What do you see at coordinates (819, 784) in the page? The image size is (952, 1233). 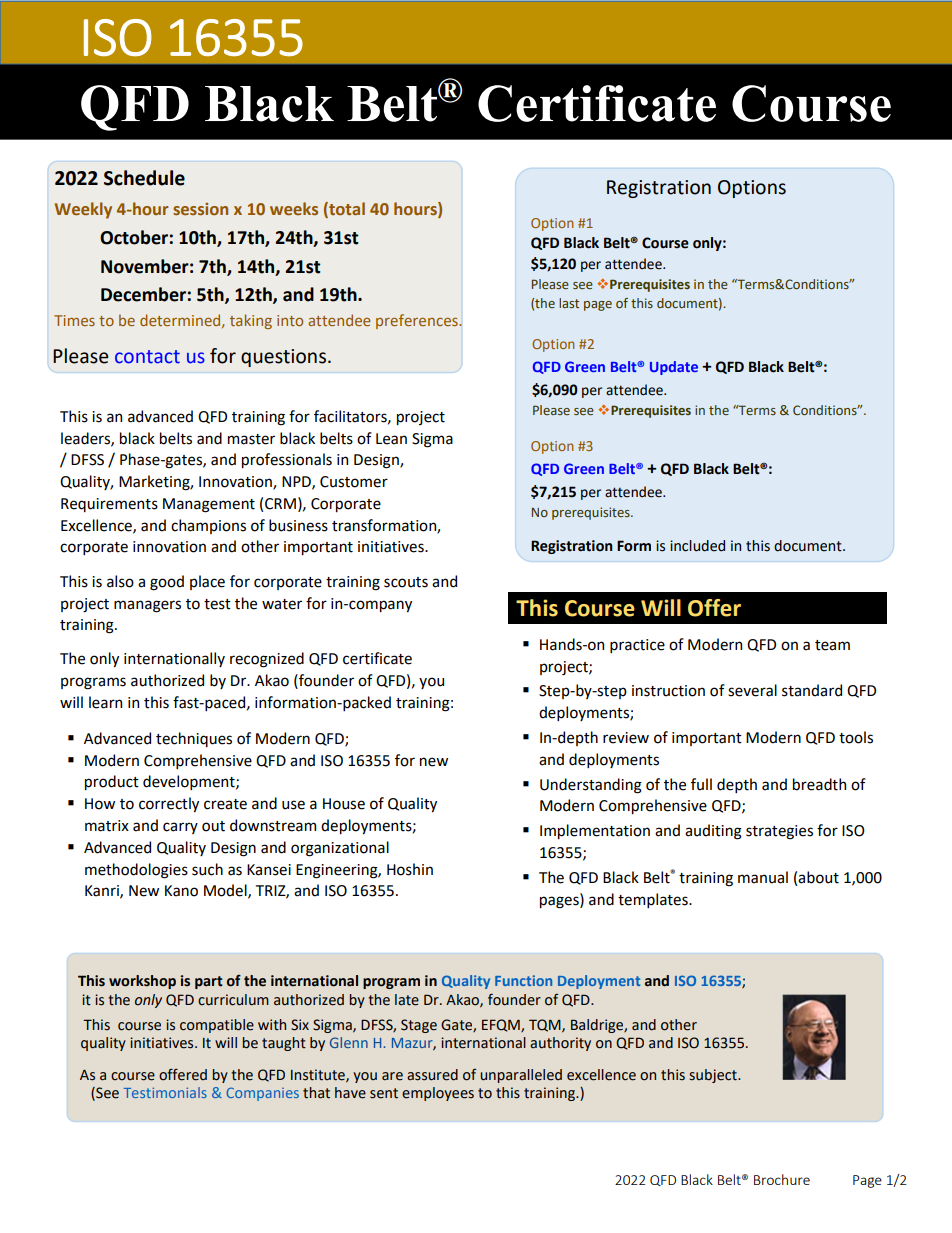 I see `breadth` at bounding box center [819, 784].
